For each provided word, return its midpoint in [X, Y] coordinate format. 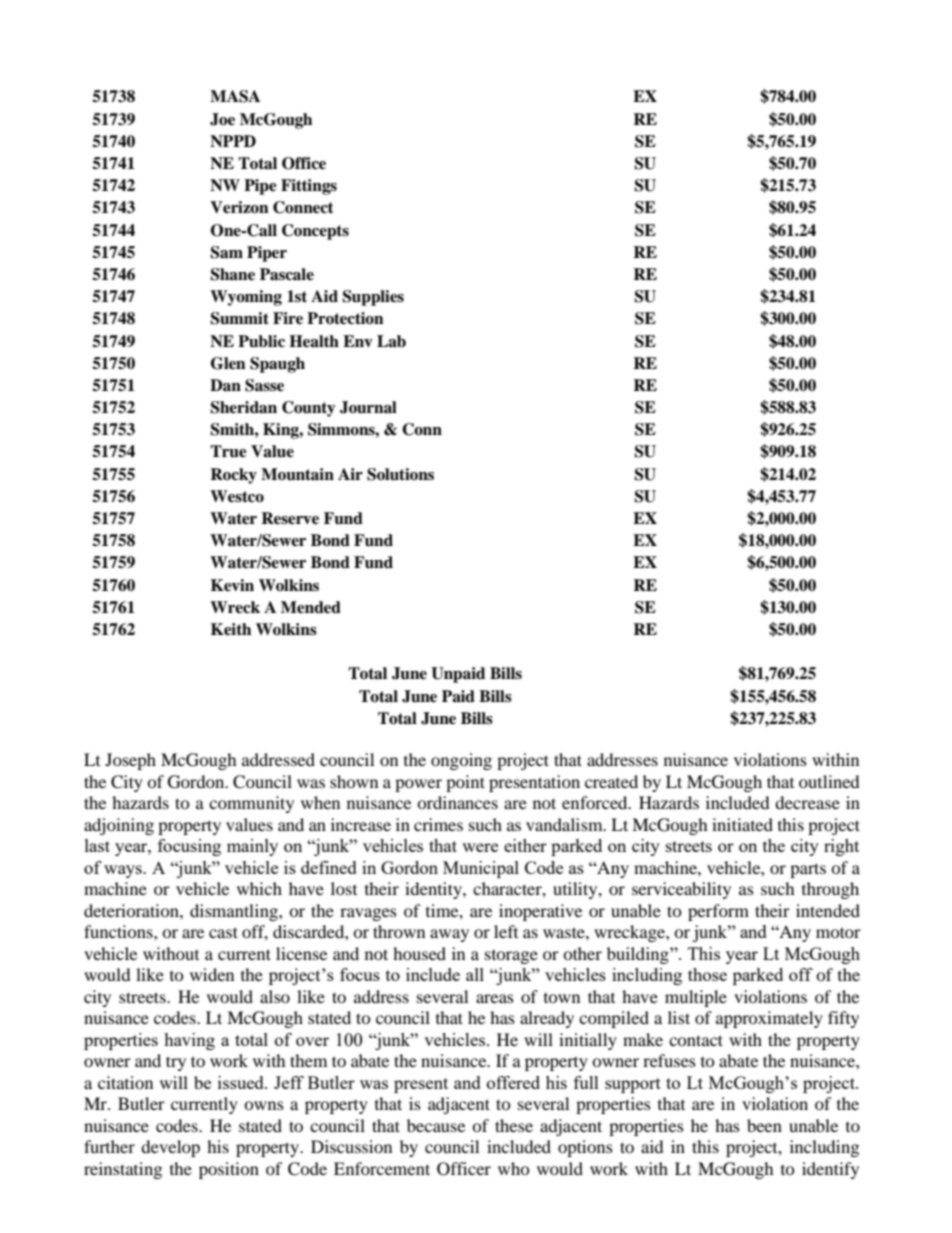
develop [170, 1148]
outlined [829, 781]
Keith [231, 629]
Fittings [309, 187]
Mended [311, 607]
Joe [222, 119]
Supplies [373, 298]
